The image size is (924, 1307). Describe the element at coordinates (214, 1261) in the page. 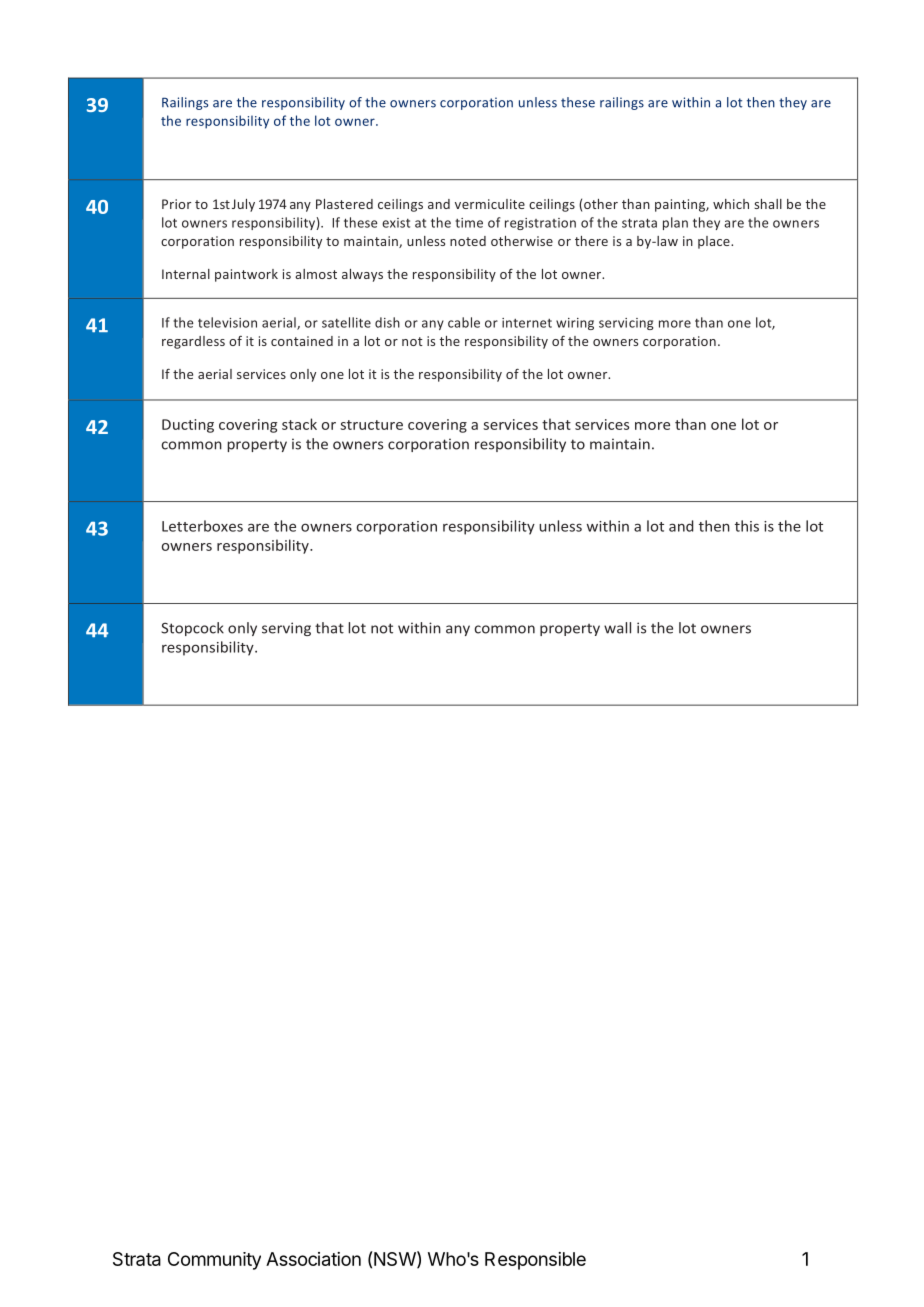

I see `Community` at that location.
